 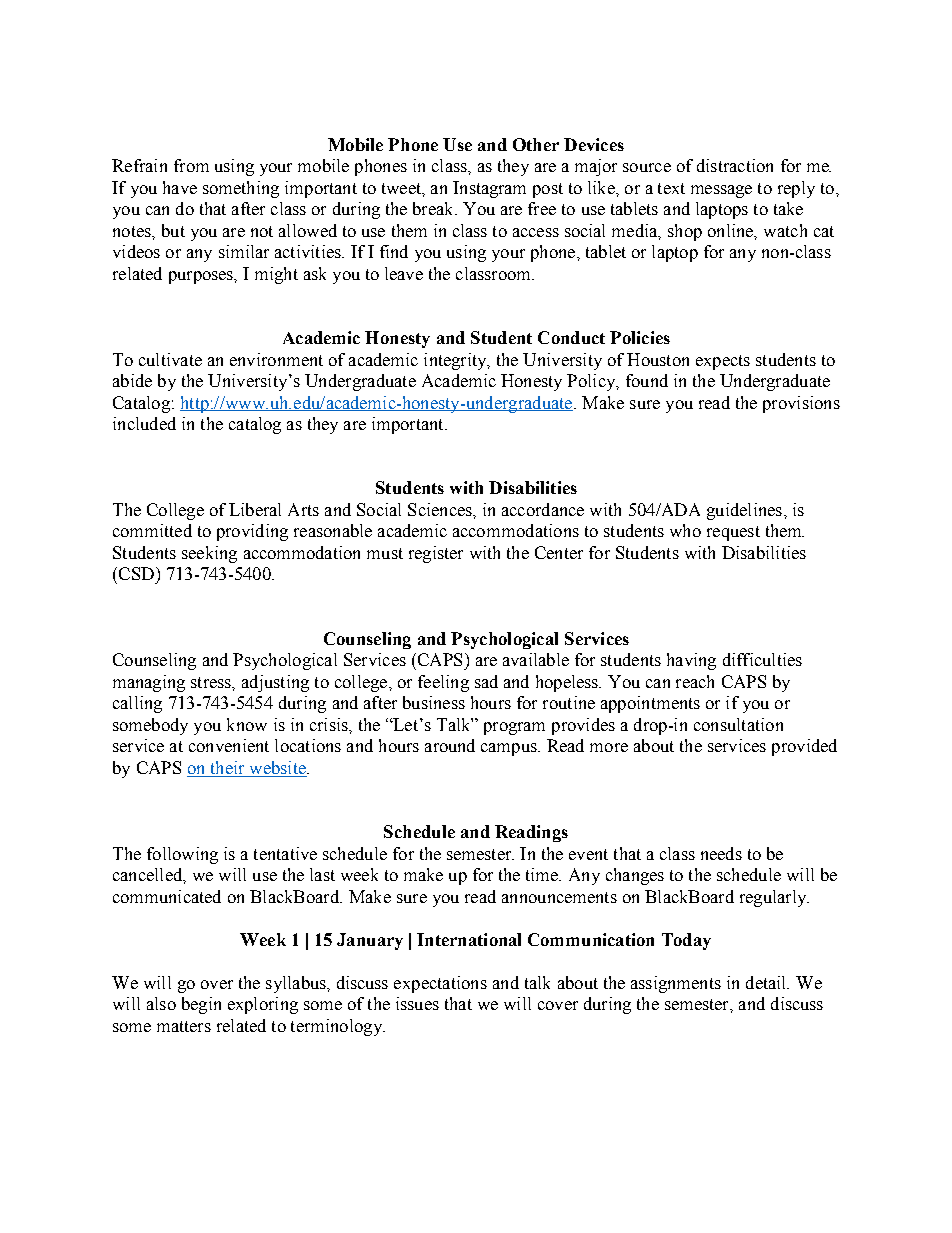 What do you see at coordinates (191, 165) in the document?
I see `from` at bounding box center [191, 165].
